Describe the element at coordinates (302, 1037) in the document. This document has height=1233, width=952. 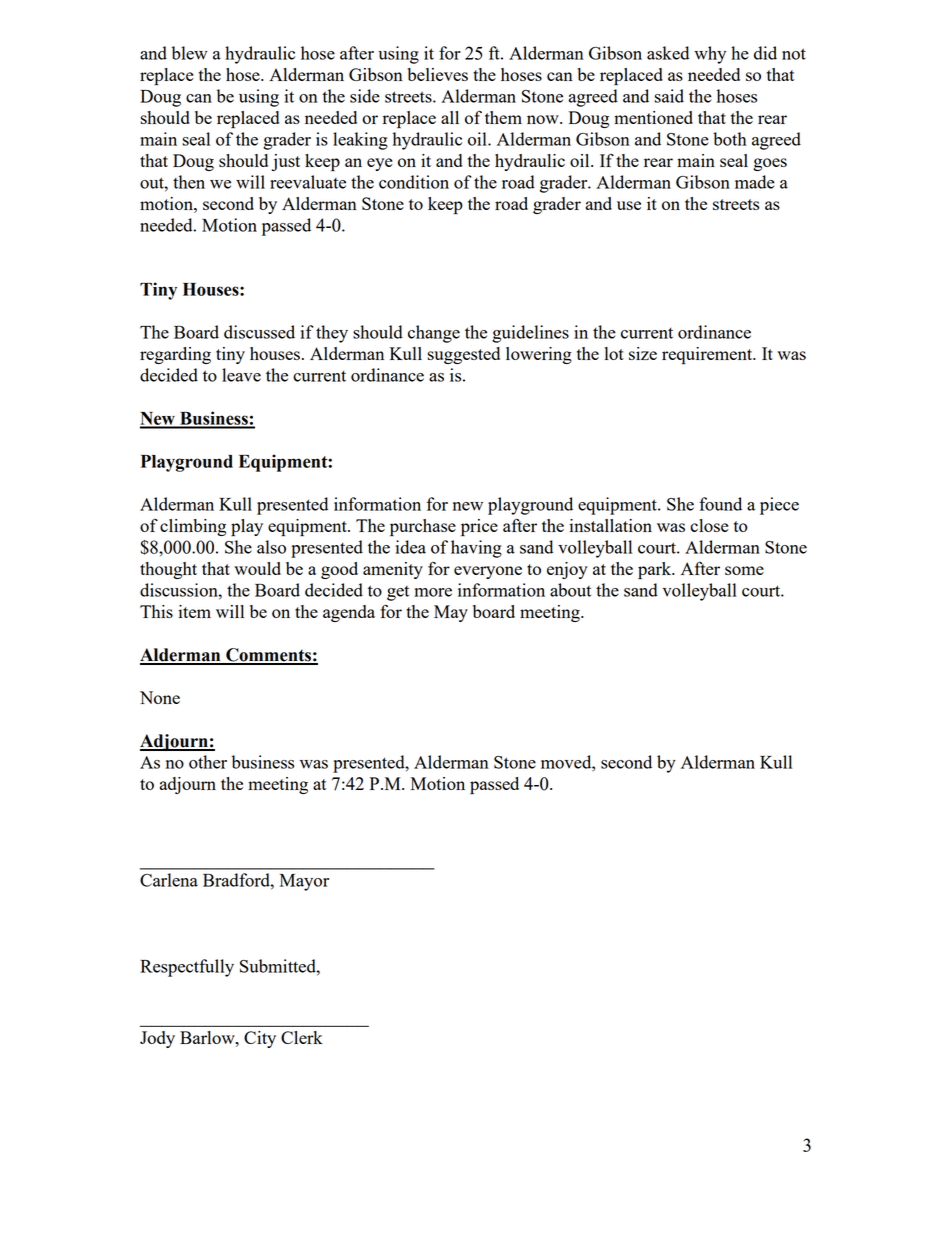
I see `Clerk` at that location.
